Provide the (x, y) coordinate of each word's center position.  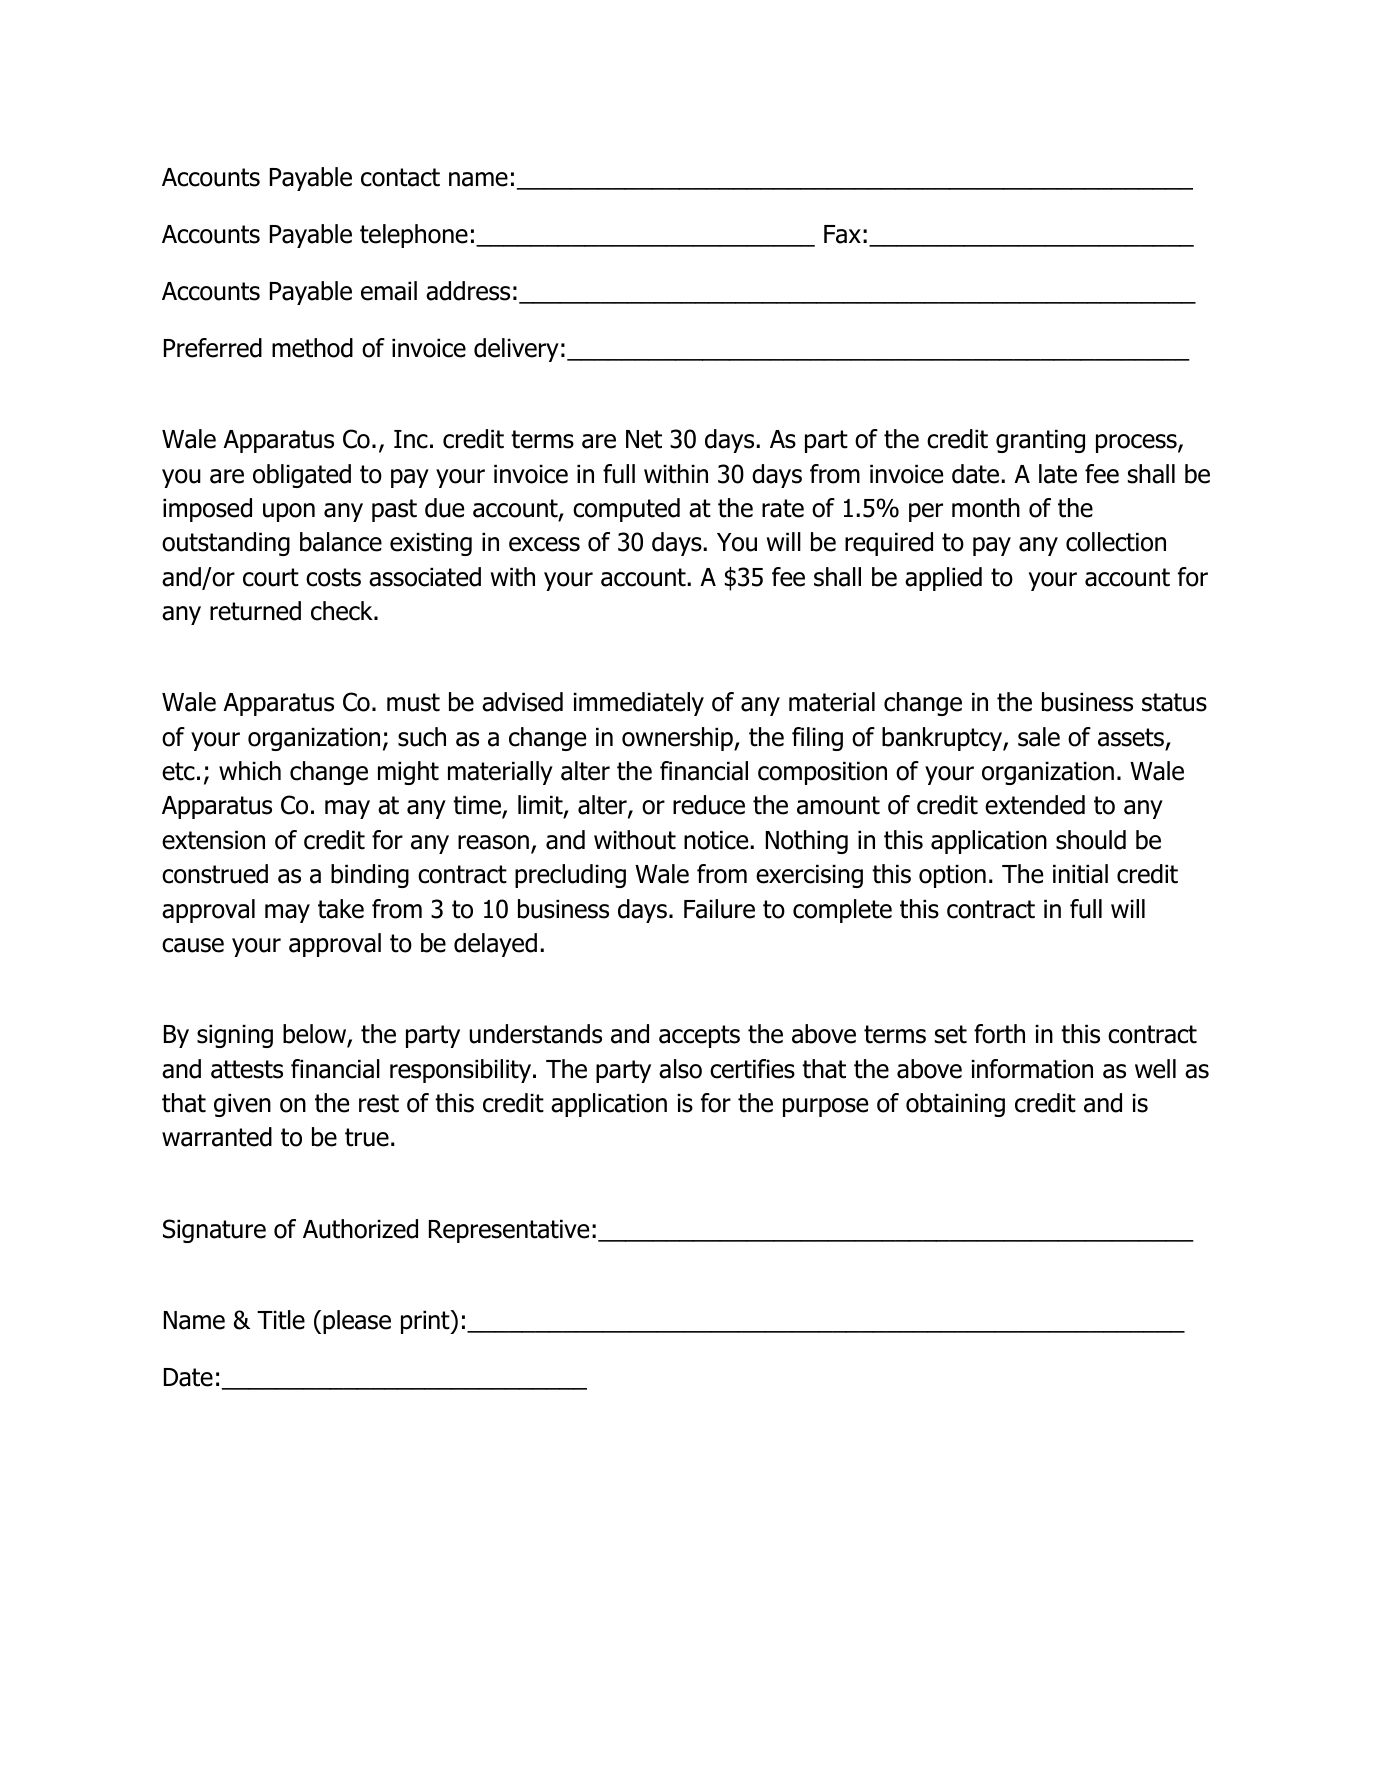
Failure (719, 909)
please (357, 1322)
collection (1116, 542)
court (271, 577)
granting (1040, 441)
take (341, 909)
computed (626, 510)
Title (281, 1320)
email (389, 291)
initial (1080, 874)
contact (400, 177)
